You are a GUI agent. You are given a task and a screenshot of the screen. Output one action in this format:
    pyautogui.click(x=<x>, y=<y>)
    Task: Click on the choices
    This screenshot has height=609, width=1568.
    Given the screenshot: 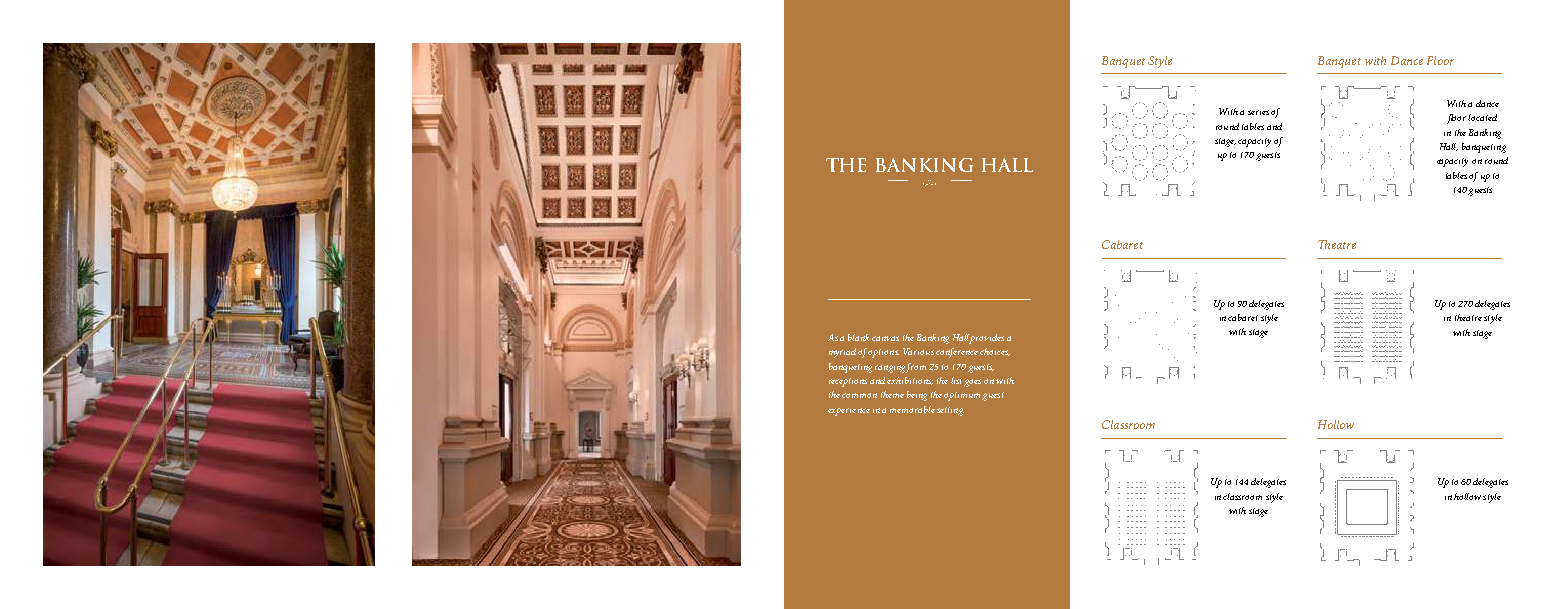 What is the action you would take?
    pyautogui.click(x=995, y=352)
